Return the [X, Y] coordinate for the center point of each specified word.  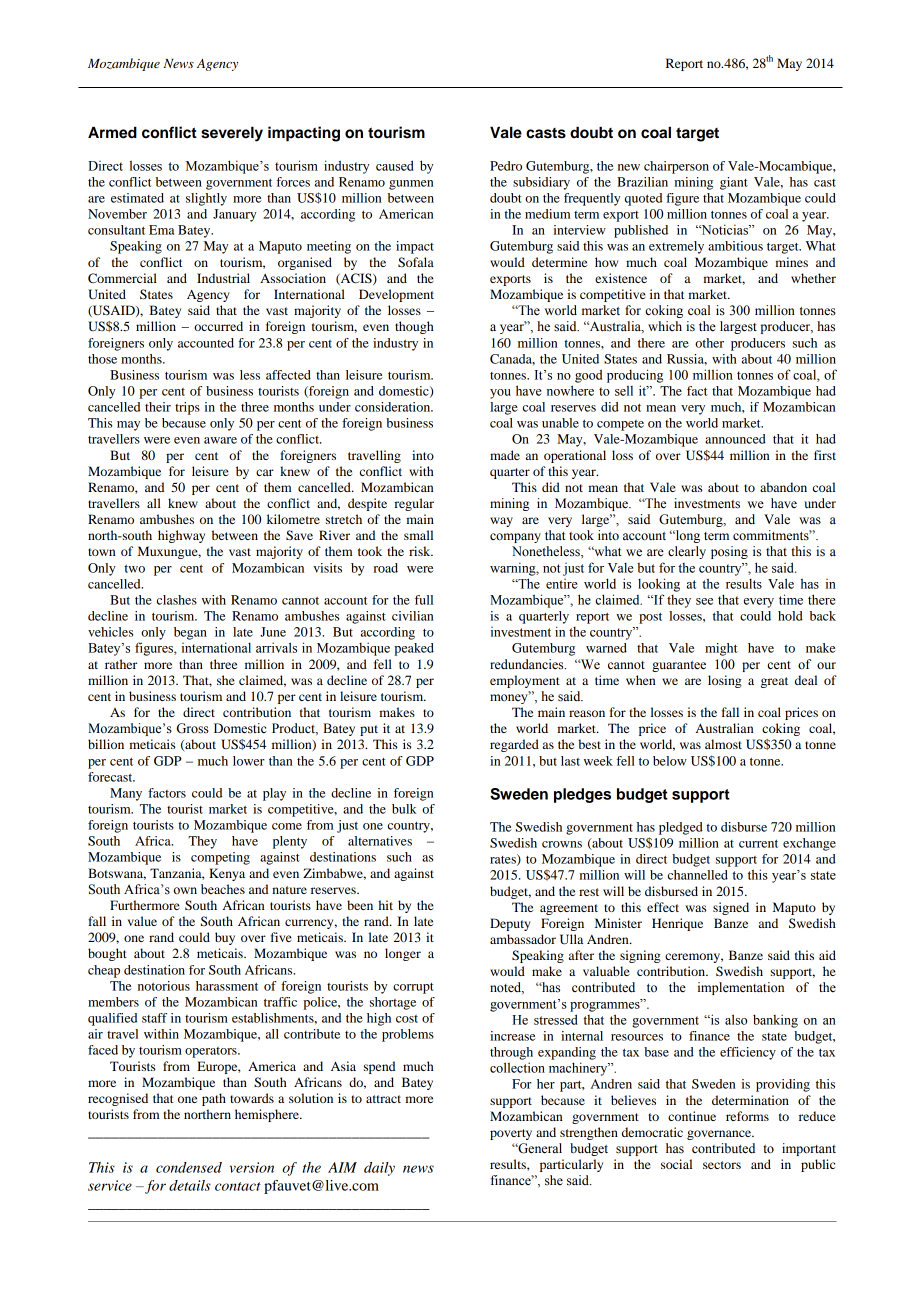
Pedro [506, 166]
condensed [189, 1167]
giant [734, 183]
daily [379, 1169]
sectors [722, 1165]
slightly [206, 199]
